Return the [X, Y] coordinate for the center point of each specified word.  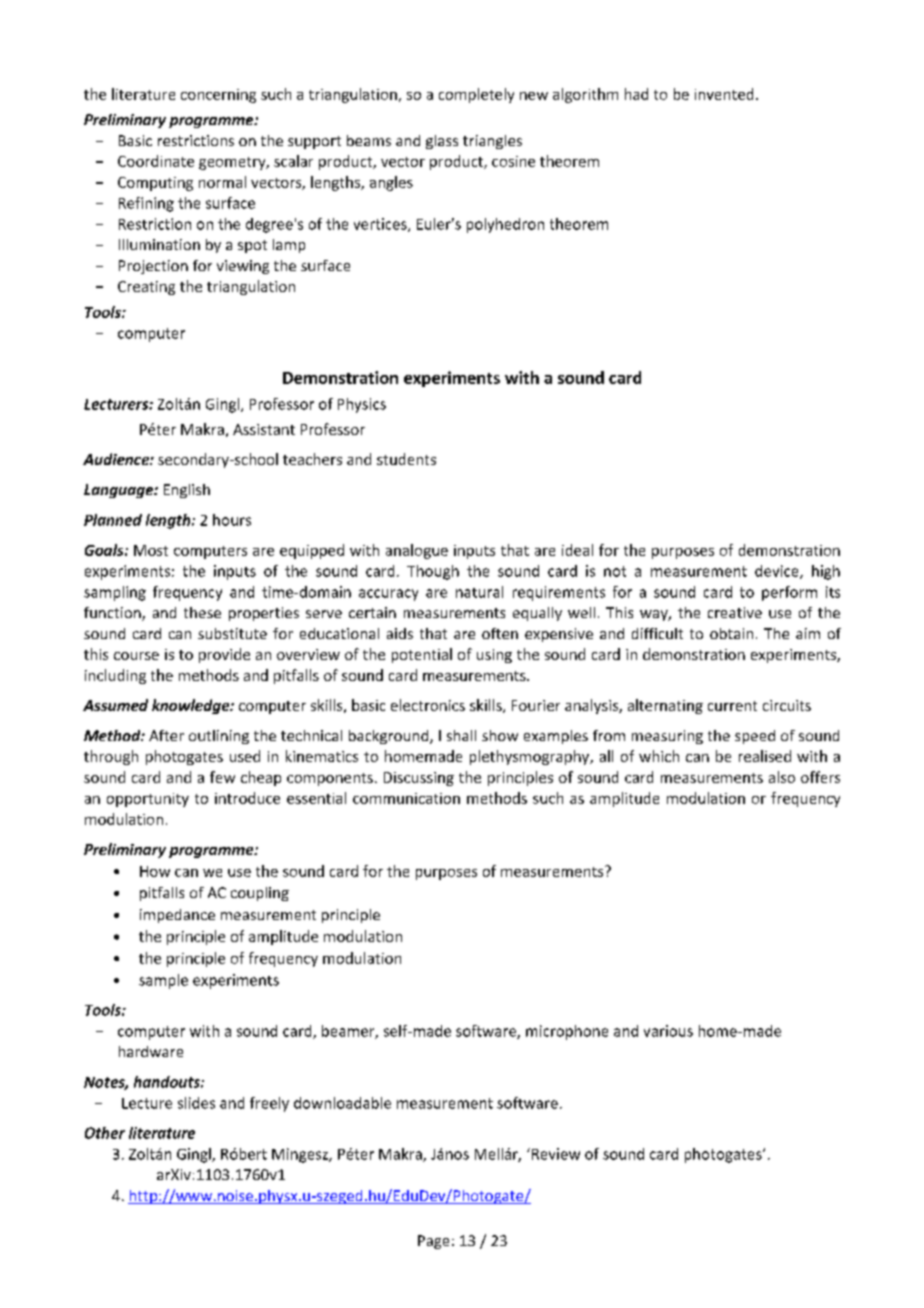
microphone [567, 1032]
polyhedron [505, 225]
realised [765, 756]
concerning [218, 96]
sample [163, 981]
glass [442, 142]
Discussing [419, 779]
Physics [362, 405]
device [778, 572]
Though [433, 572]
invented [724, 94]
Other [105, 1133]
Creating [146, 288]
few [222, 777]
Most [151, 550]
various [668, 1031]
